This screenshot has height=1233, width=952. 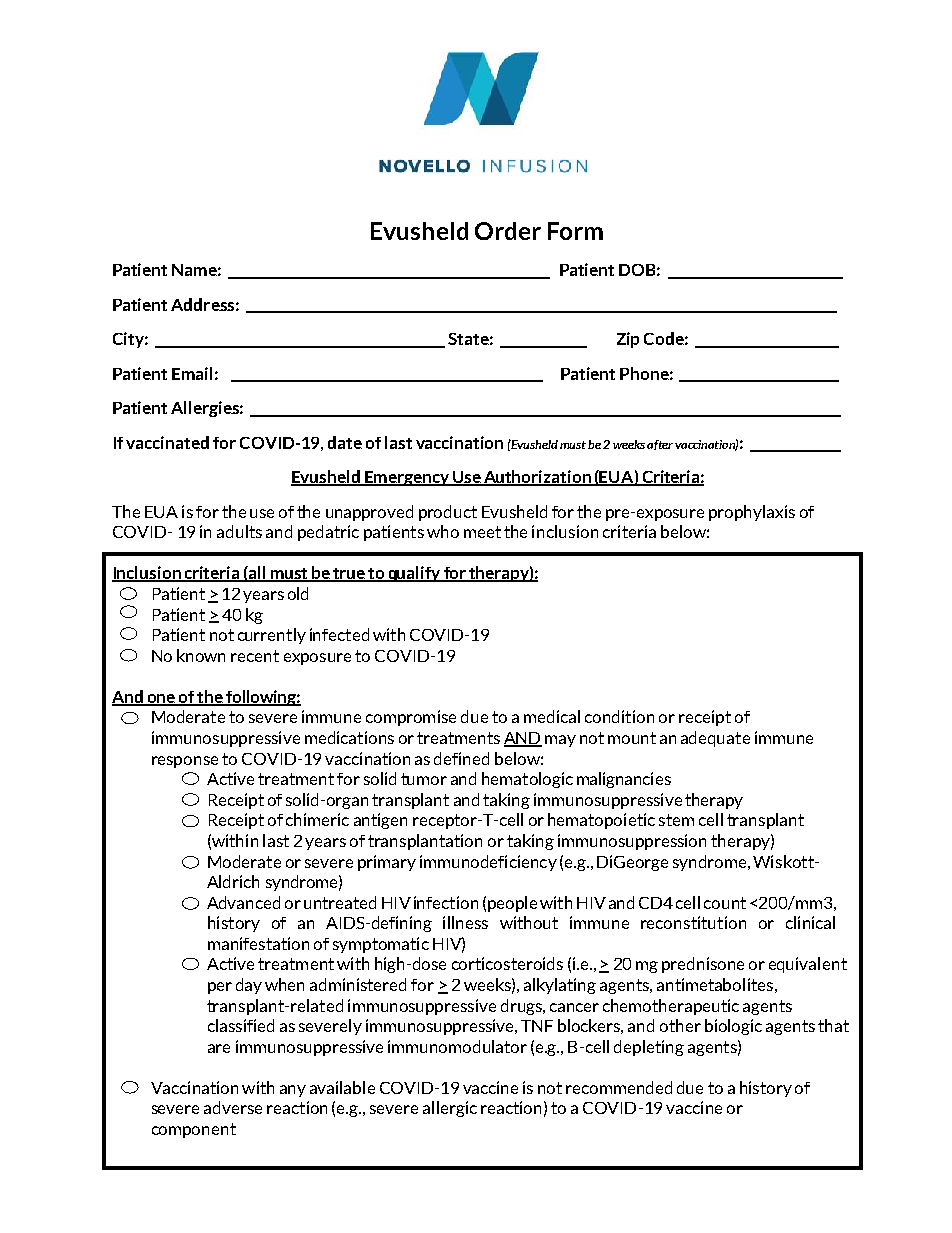 What do you see at coordinates (482, 532) in the screenshot?
I see `meet` at bounding box center [482, 532].
